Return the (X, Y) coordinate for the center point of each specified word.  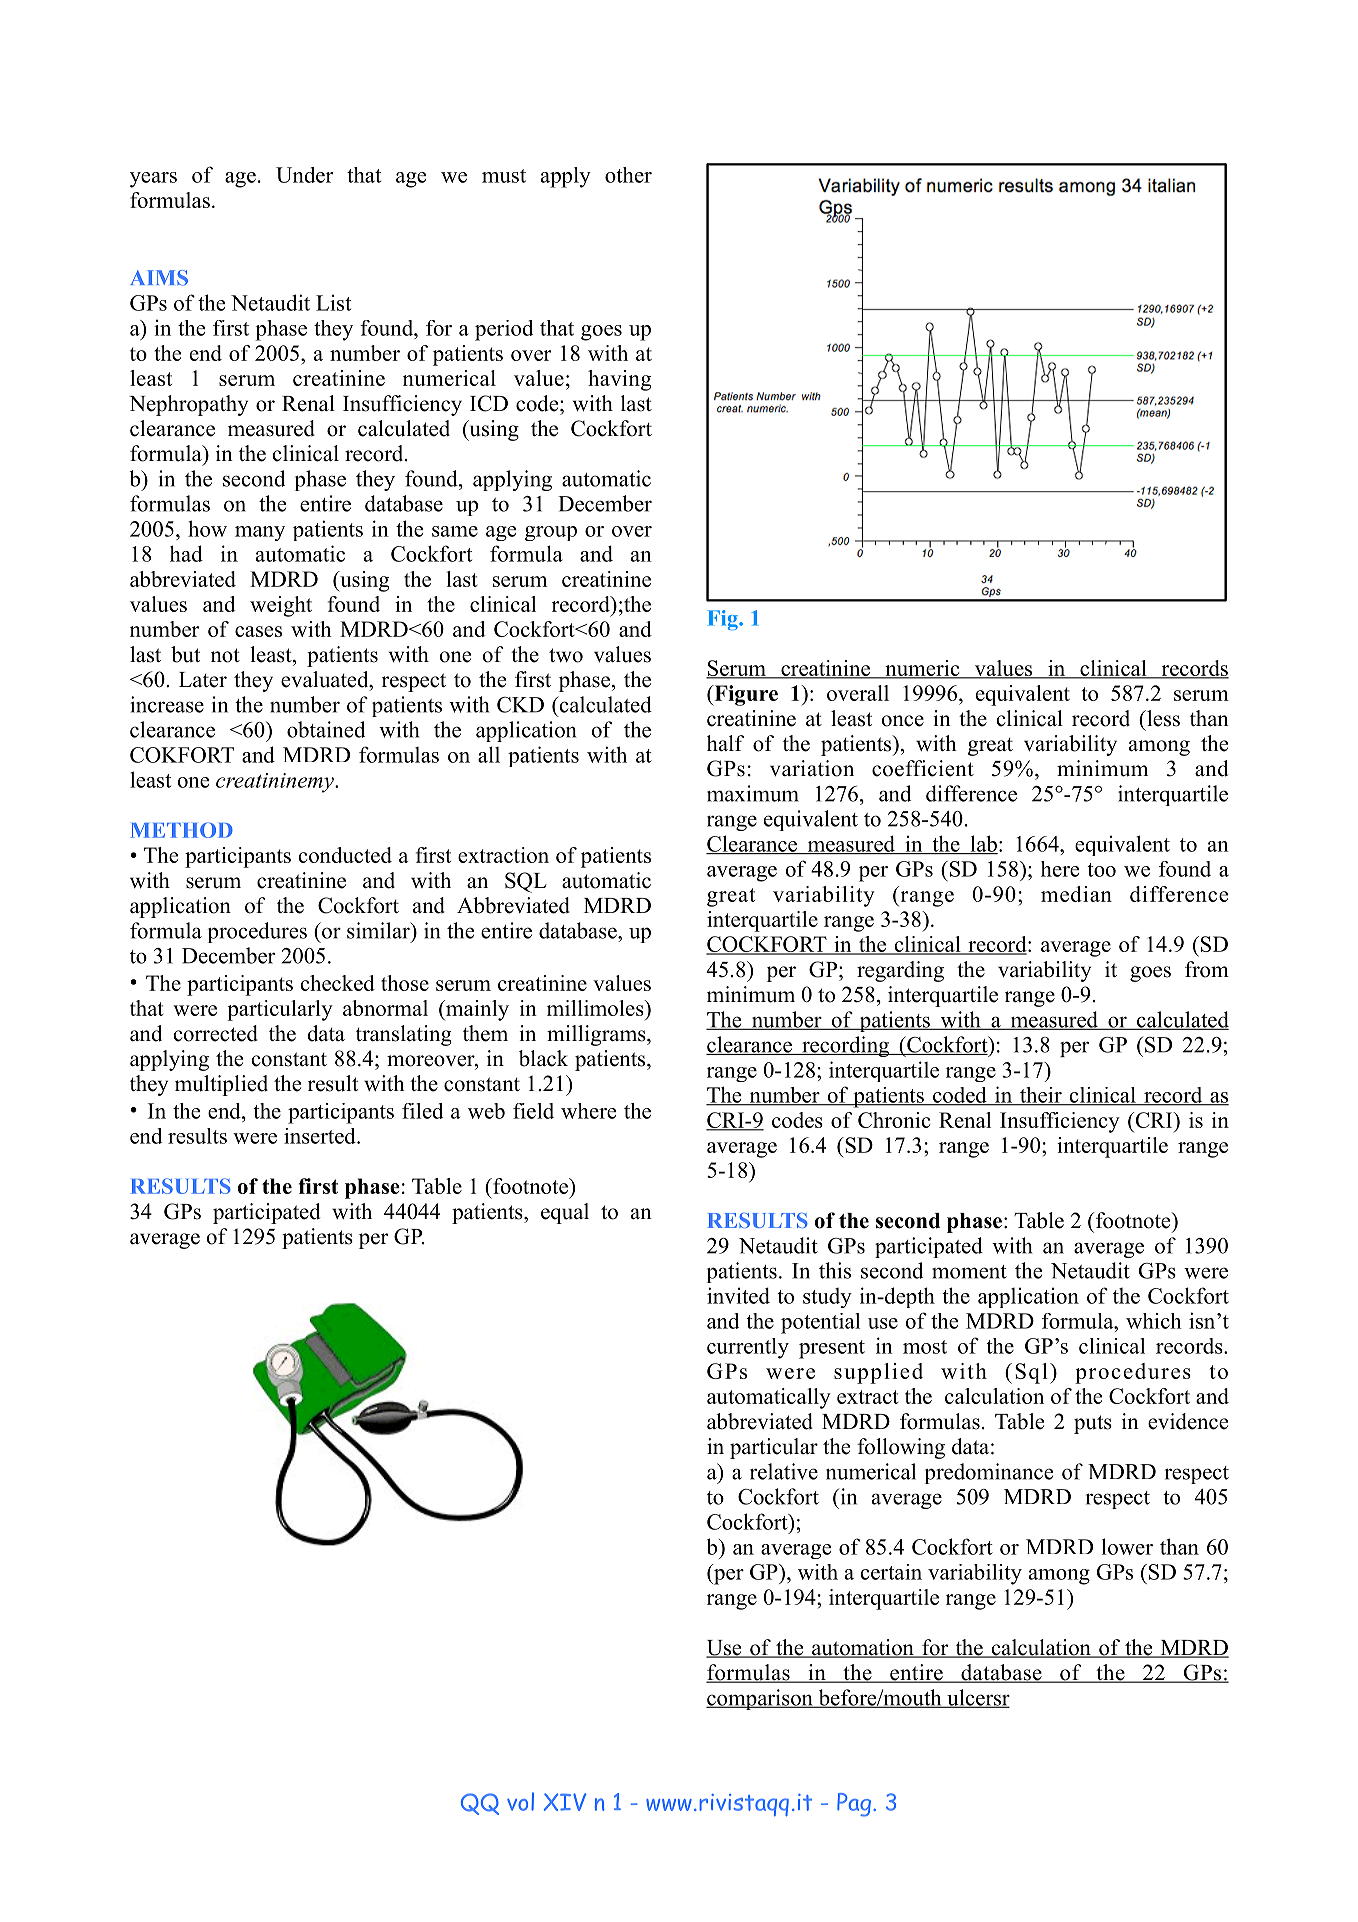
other (628, 175)
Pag (854, 1805)
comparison (760, 1699)
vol (520, 1801)
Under (304, 175)
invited (738, 1295)
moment (969, 1272)
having (620, 380)
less (1162, 718)
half (725, 743)
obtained (326, 729)
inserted (321, 1136)
